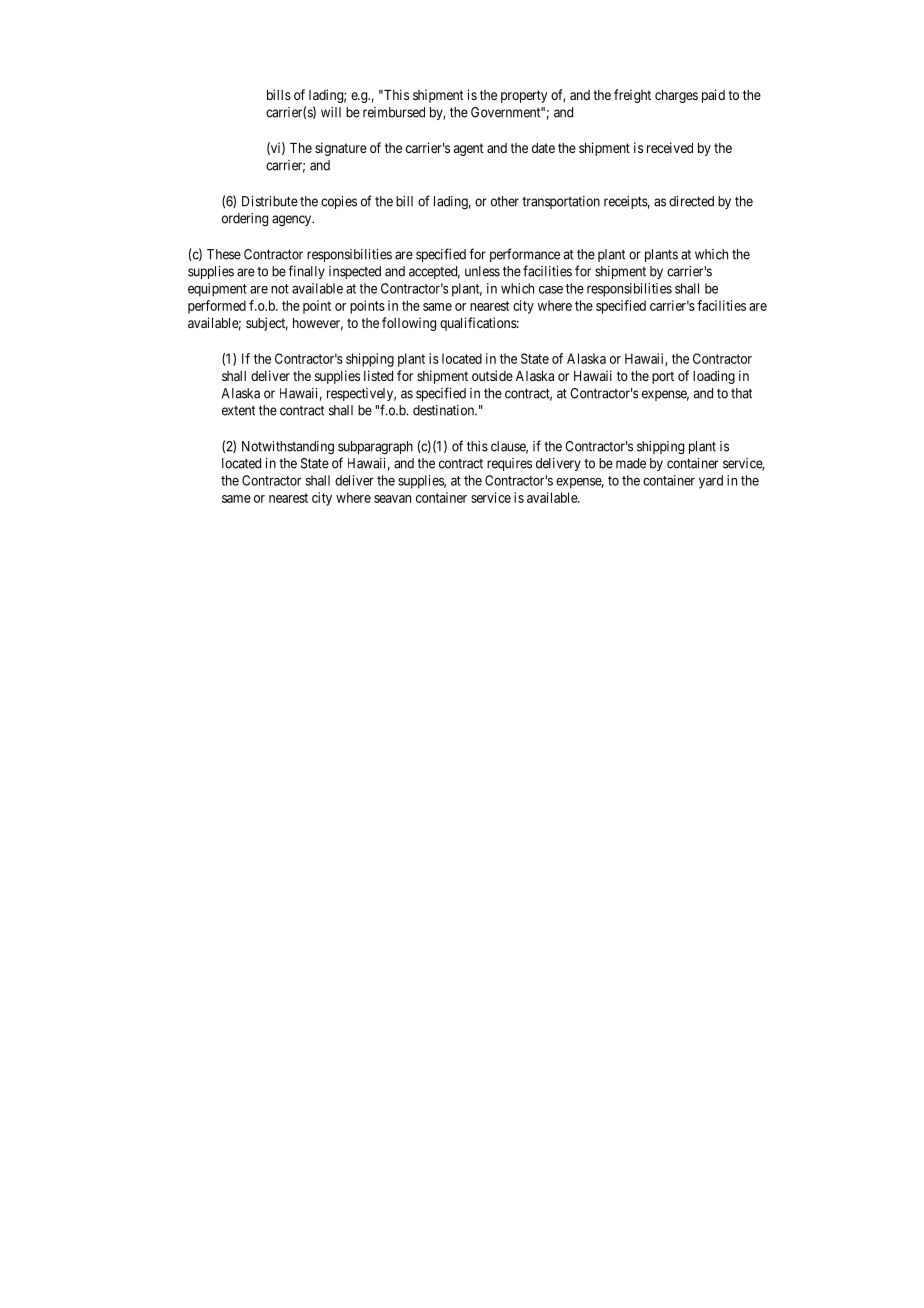  What do you see at coordinates (676, 96) in the document?
I see `charges` at bounding box center [676, 96].
